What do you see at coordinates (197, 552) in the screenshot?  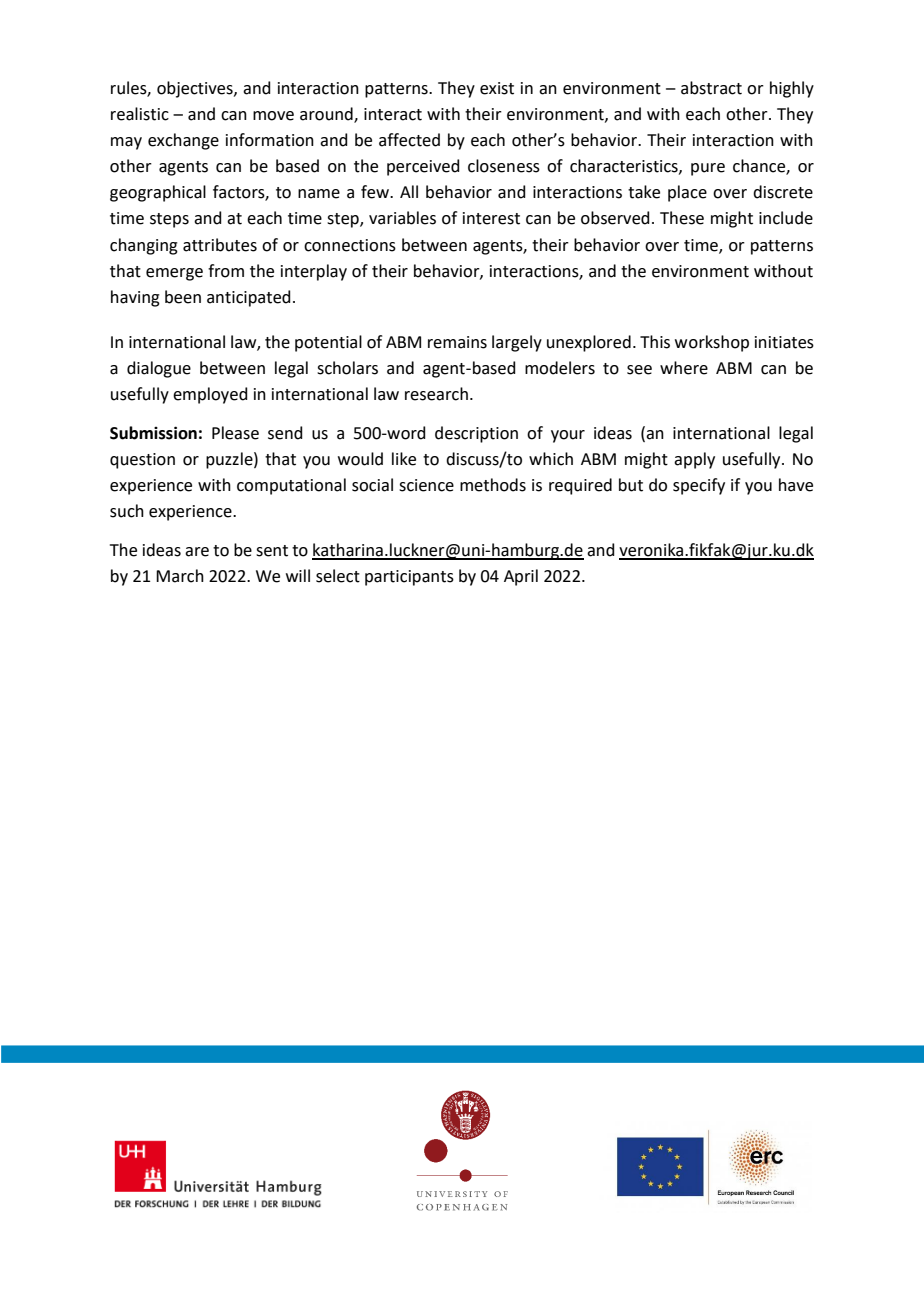 I see `are` at bounding box center [197, 552].
